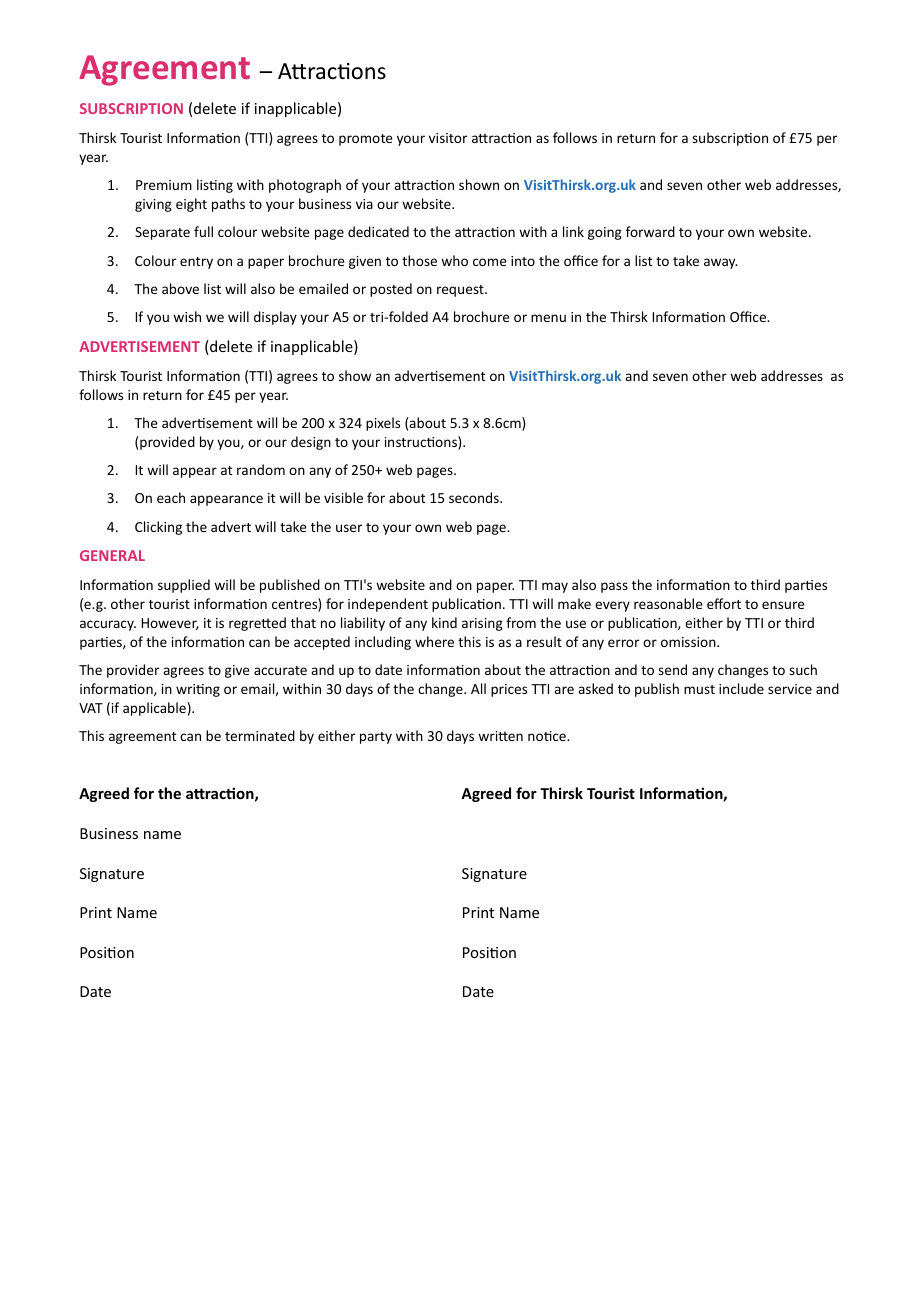  Describe the element at coordinates (383, 424) in the image. I see `pixels` at that location.
